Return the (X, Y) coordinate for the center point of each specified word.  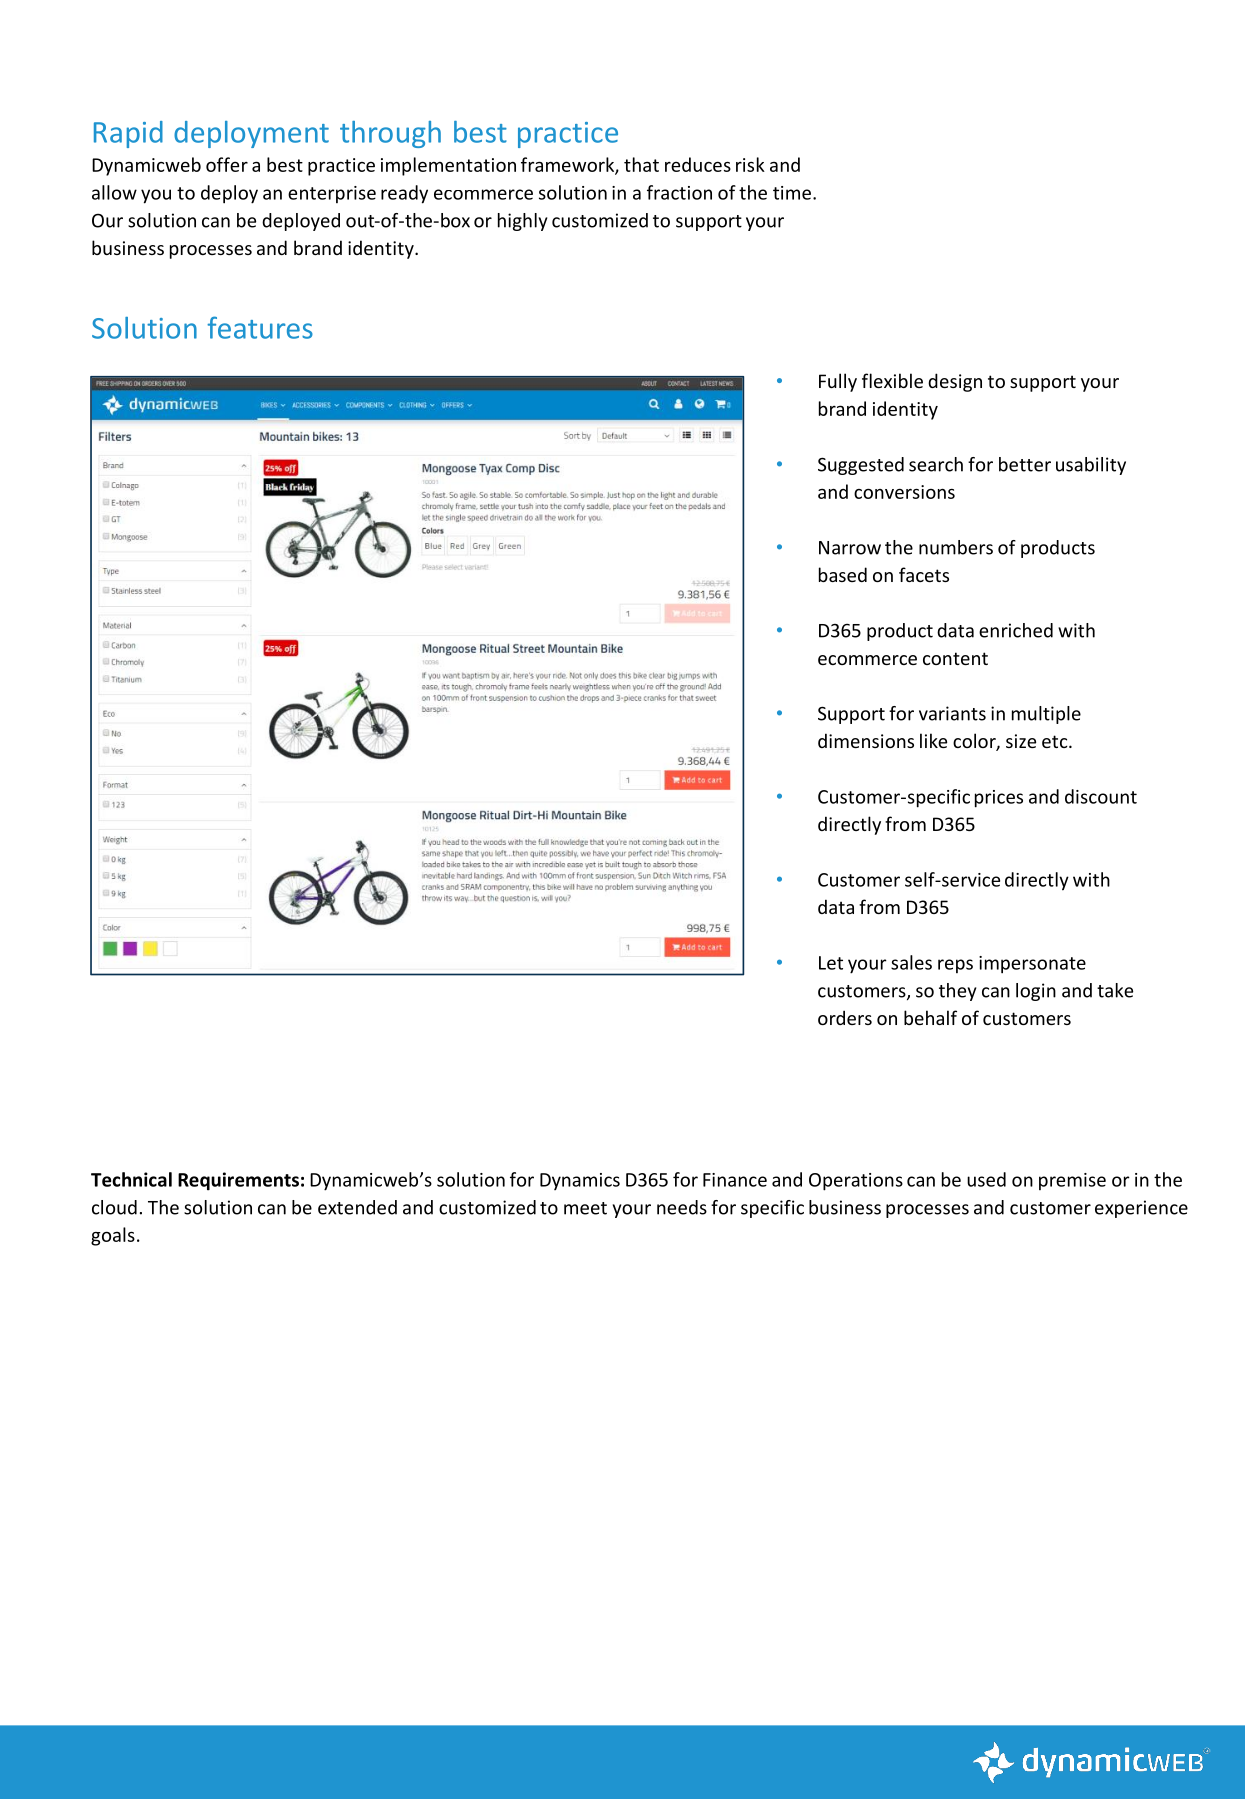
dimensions (866, 740)
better (1025, 464)
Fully (838, 382)
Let (831, 963)
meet (585, 1208)
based (843, 574)
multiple (1046, 715)
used (986, 1179)
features (260, 327)
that (641, 164)
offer (227, 164)
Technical (131, 1179)
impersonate (1032, 965)
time (792, 193)
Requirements (238, 1181)
